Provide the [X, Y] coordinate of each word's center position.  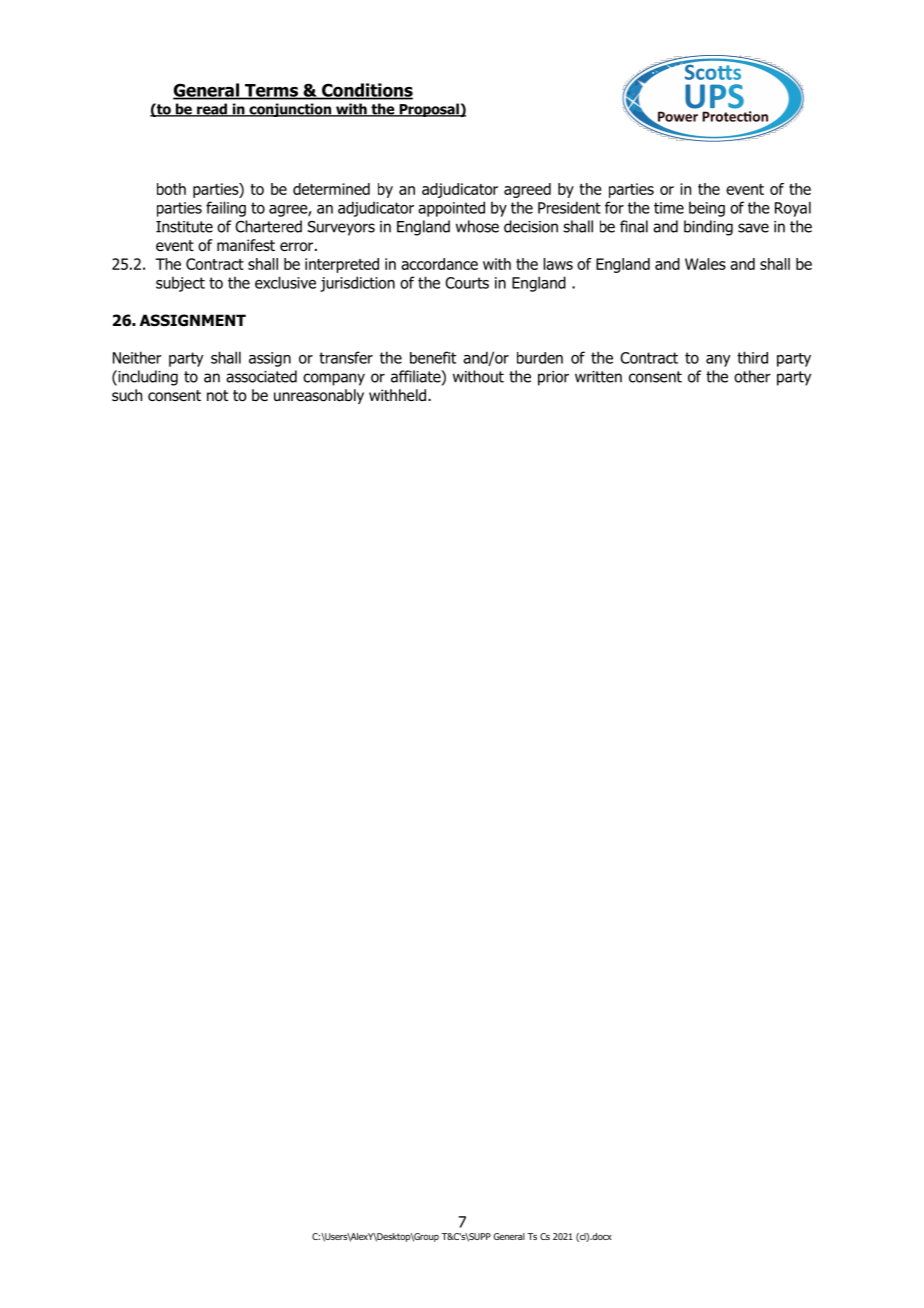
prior [553, 378]
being [707, 209]
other [752, 376]
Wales [705, 264]
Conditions [366, 91]
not [217, 396]
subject [180, 284]
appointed [451, 209]
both [171, 189]
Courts [467, 283]
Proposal [429, 110]
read [212, 110]
